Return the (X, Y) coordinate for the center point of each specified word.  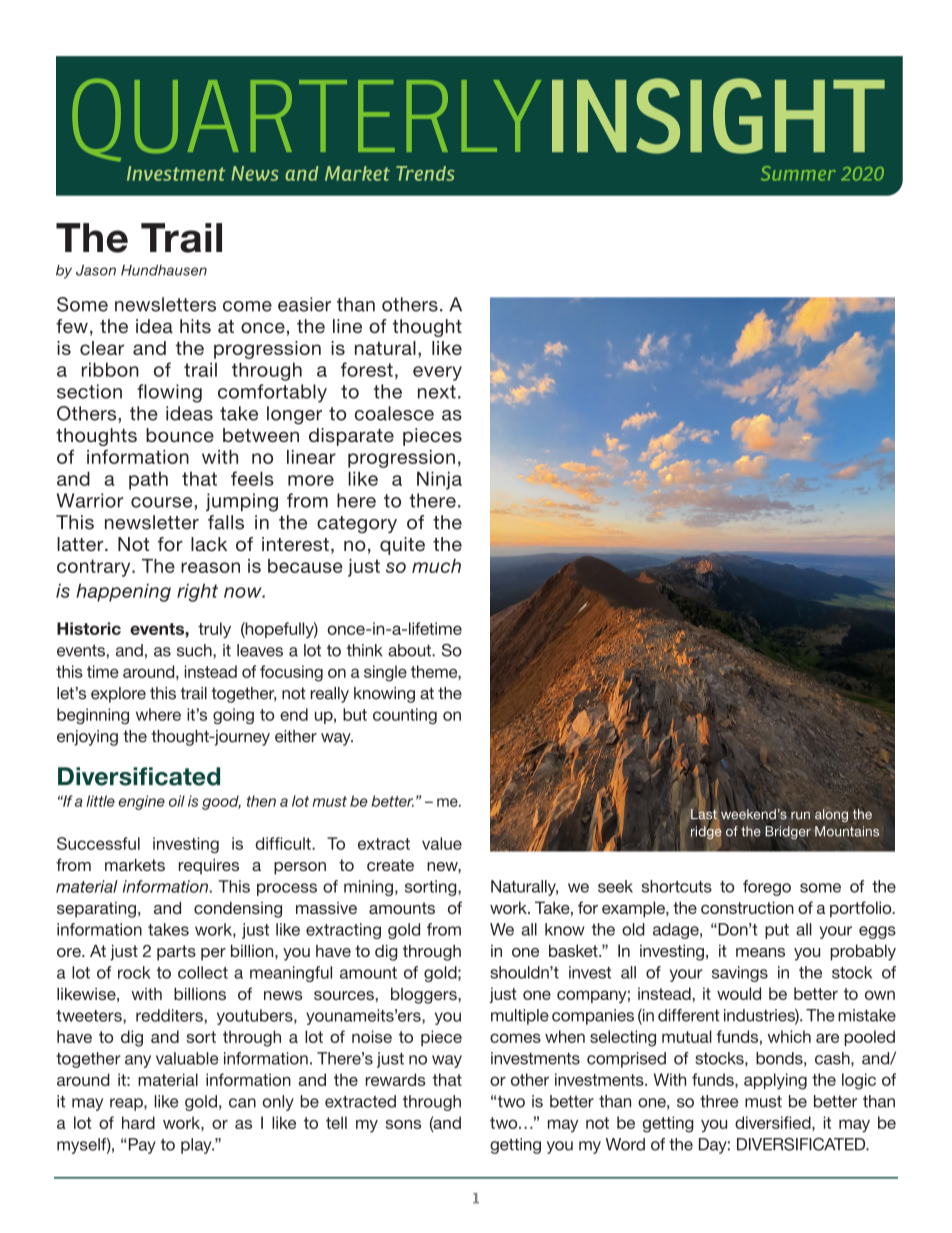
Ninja (439, 480)
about (410, 650)
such (195, 650)
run (800, 816)
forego (767, 888)
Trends (425, 173)
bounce (180, 435)
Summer (798, 173)
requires (209, 866)
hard (138, 1122)
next (437, 392)
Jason (96, 270)
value (442, 843)
